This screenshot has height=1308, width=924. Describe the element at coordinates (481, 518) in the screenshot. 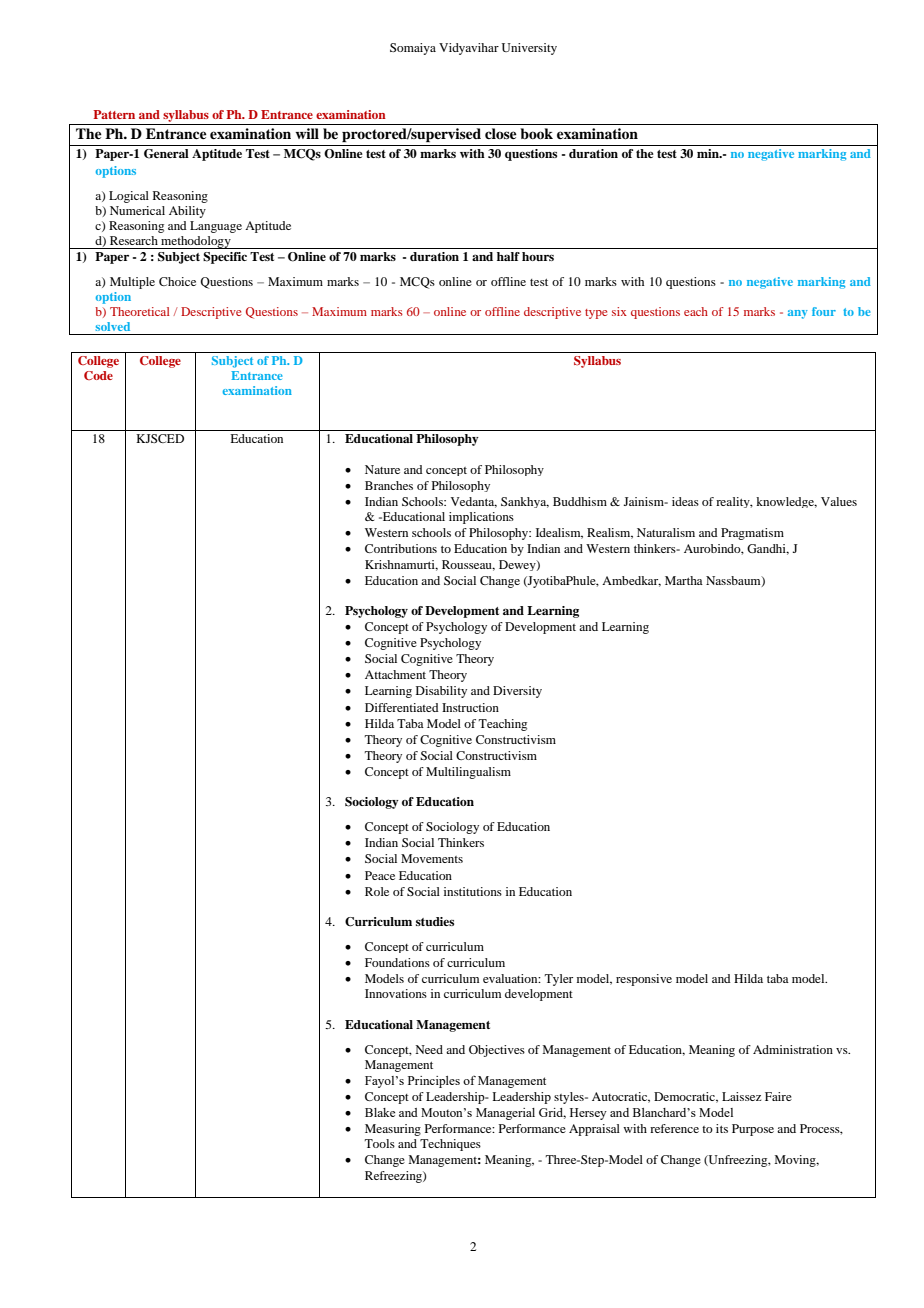

I see `implications` at that location.
